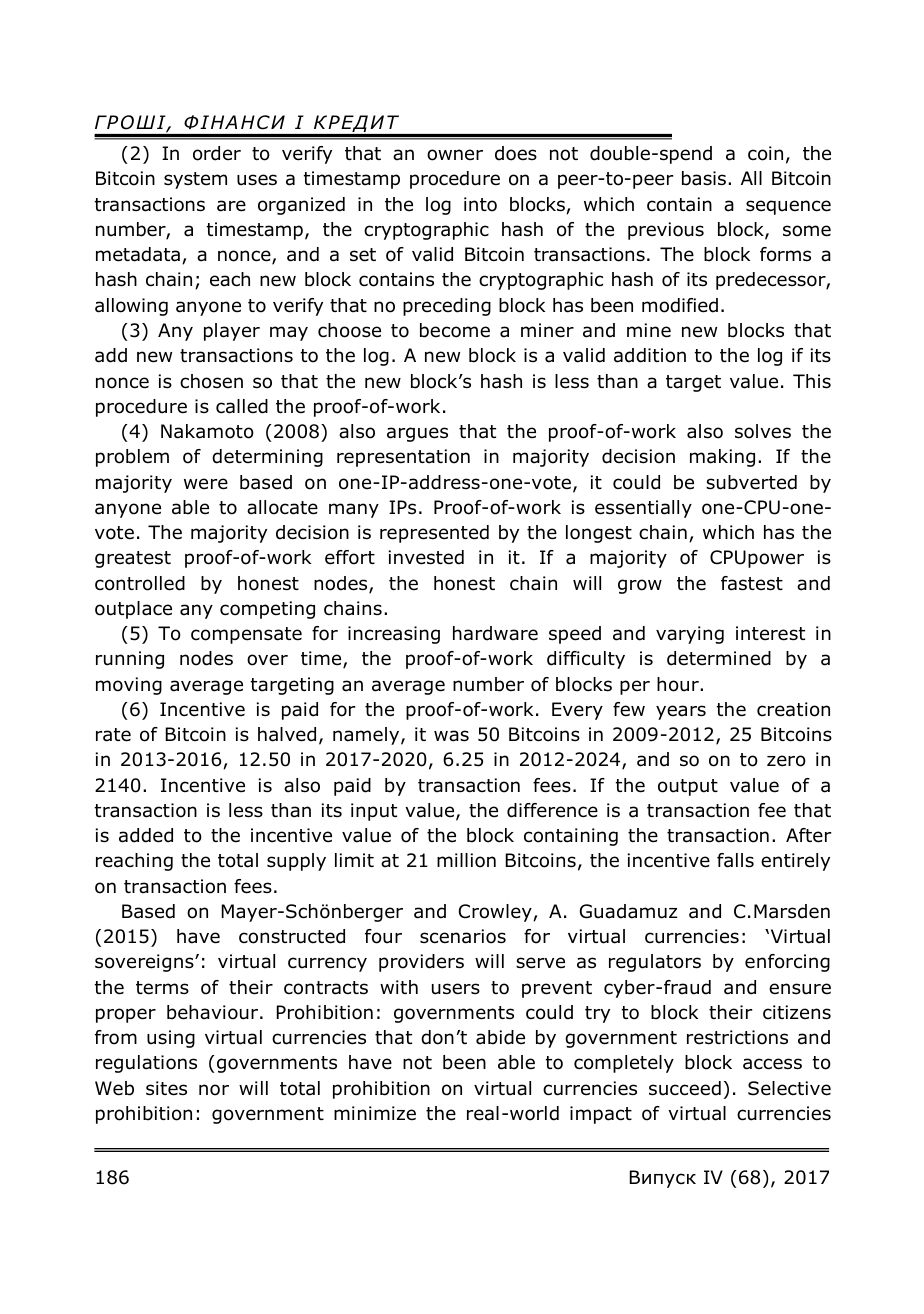 This page has height=1314, width=924. I want to click on basis, so click(705, 178).
